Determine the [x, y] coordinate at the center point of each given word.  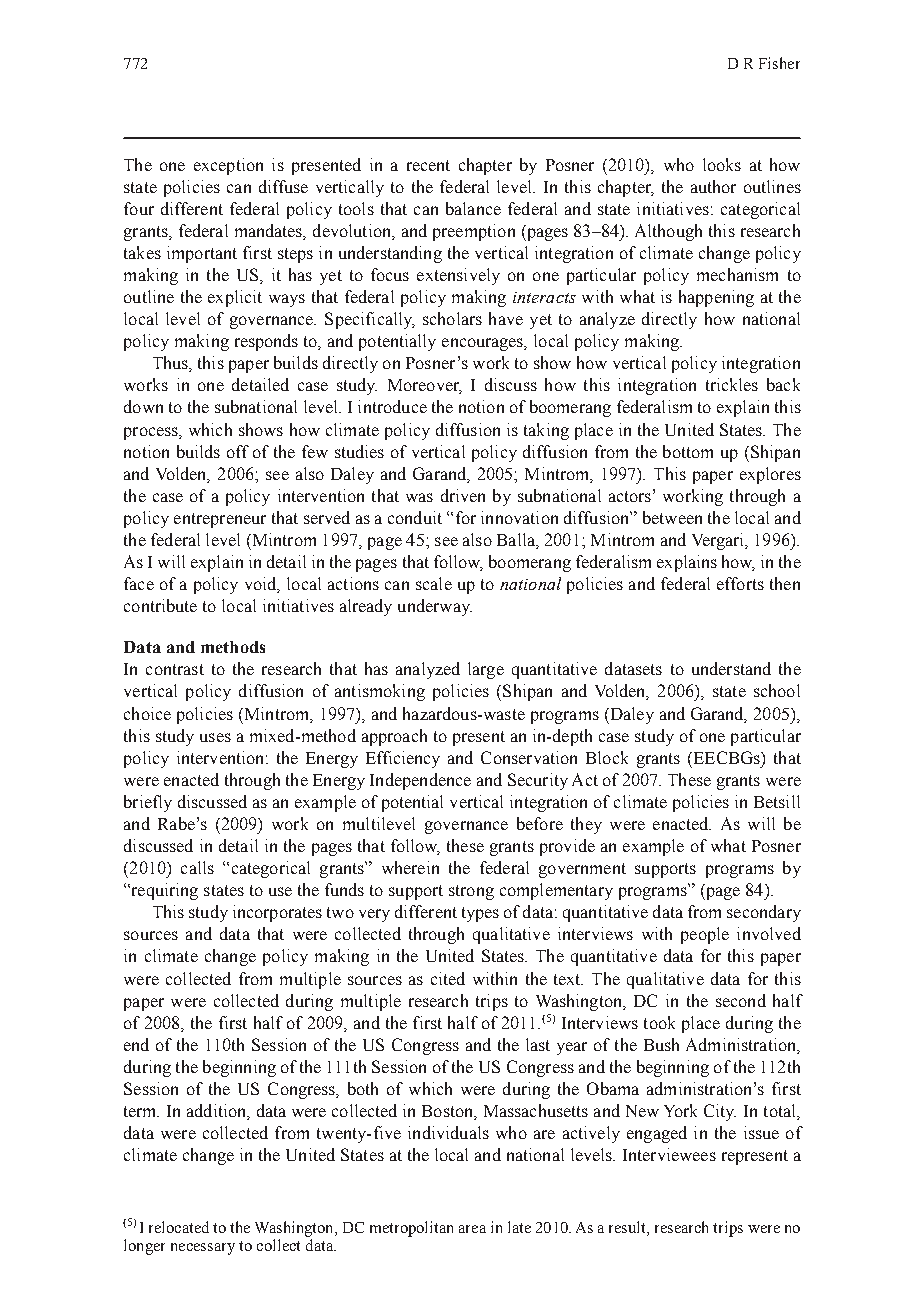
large [486, 670]
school [777, 690]
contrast [175, 669]
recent [428, 165]
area [472, 1229]
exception [228, 166]
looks [722, 164]
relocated [179, 1227]
